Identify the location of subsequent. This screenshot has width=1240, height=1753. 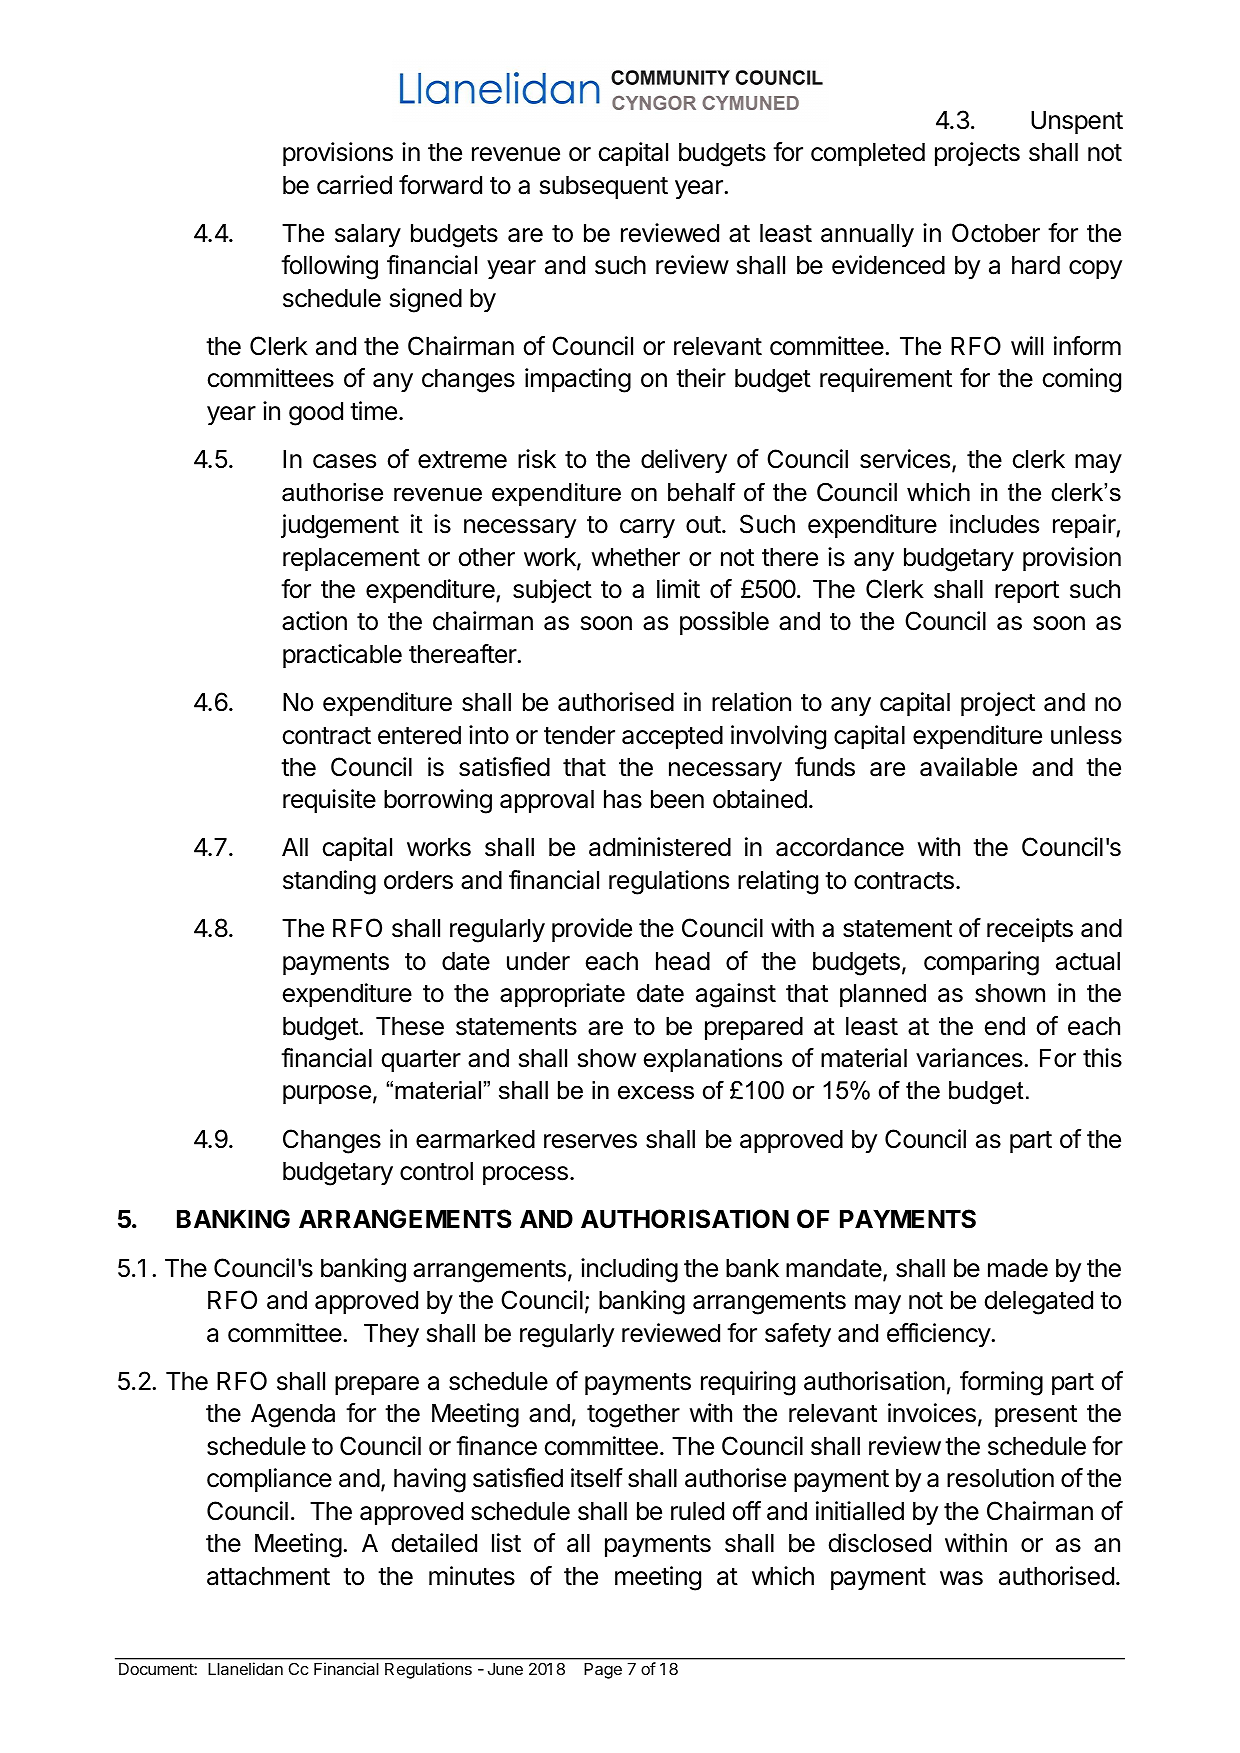
(604, 187).
